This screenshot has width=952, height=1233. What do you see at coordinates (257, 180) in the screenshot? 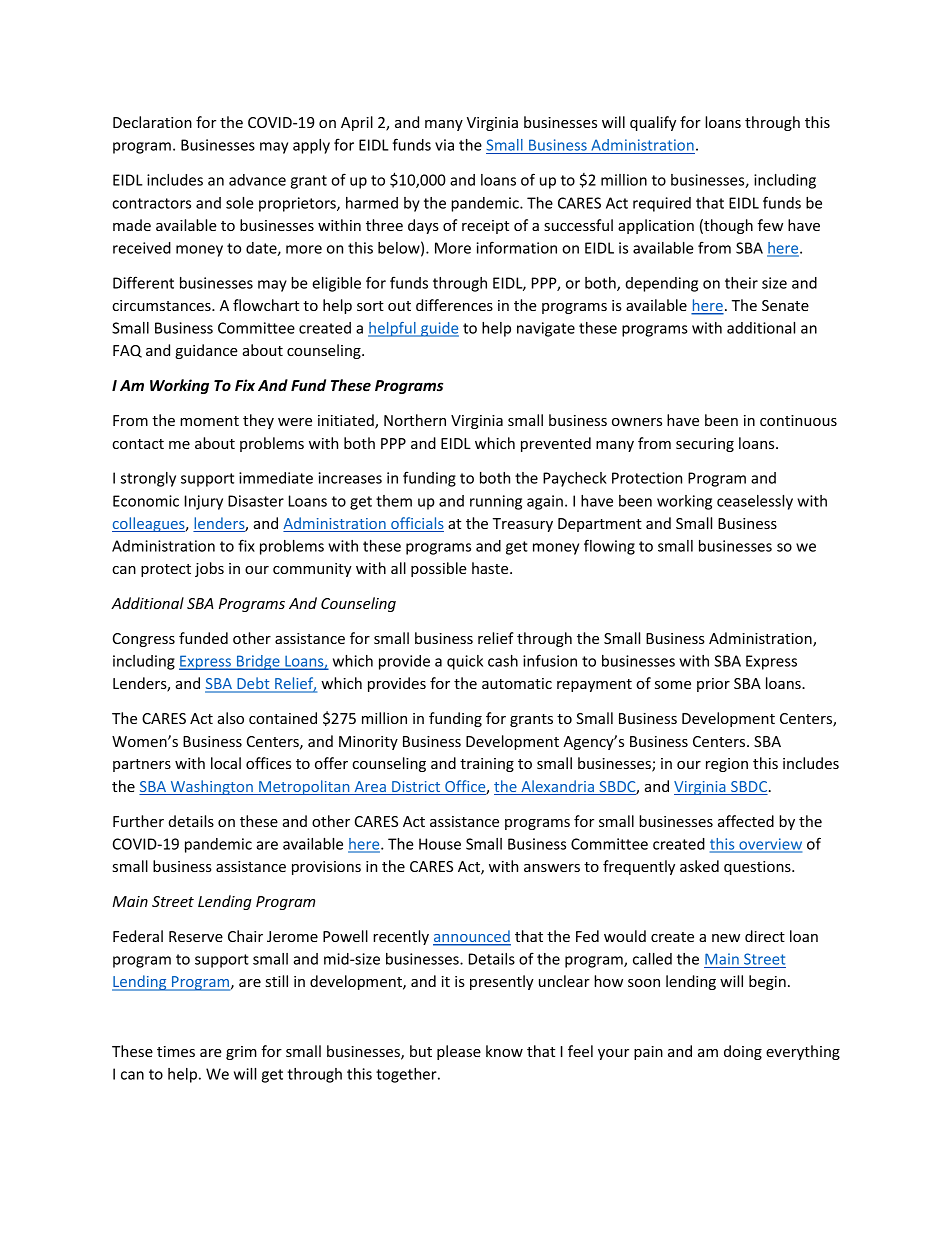
I see `advance` at bounding box center [257, 180].
